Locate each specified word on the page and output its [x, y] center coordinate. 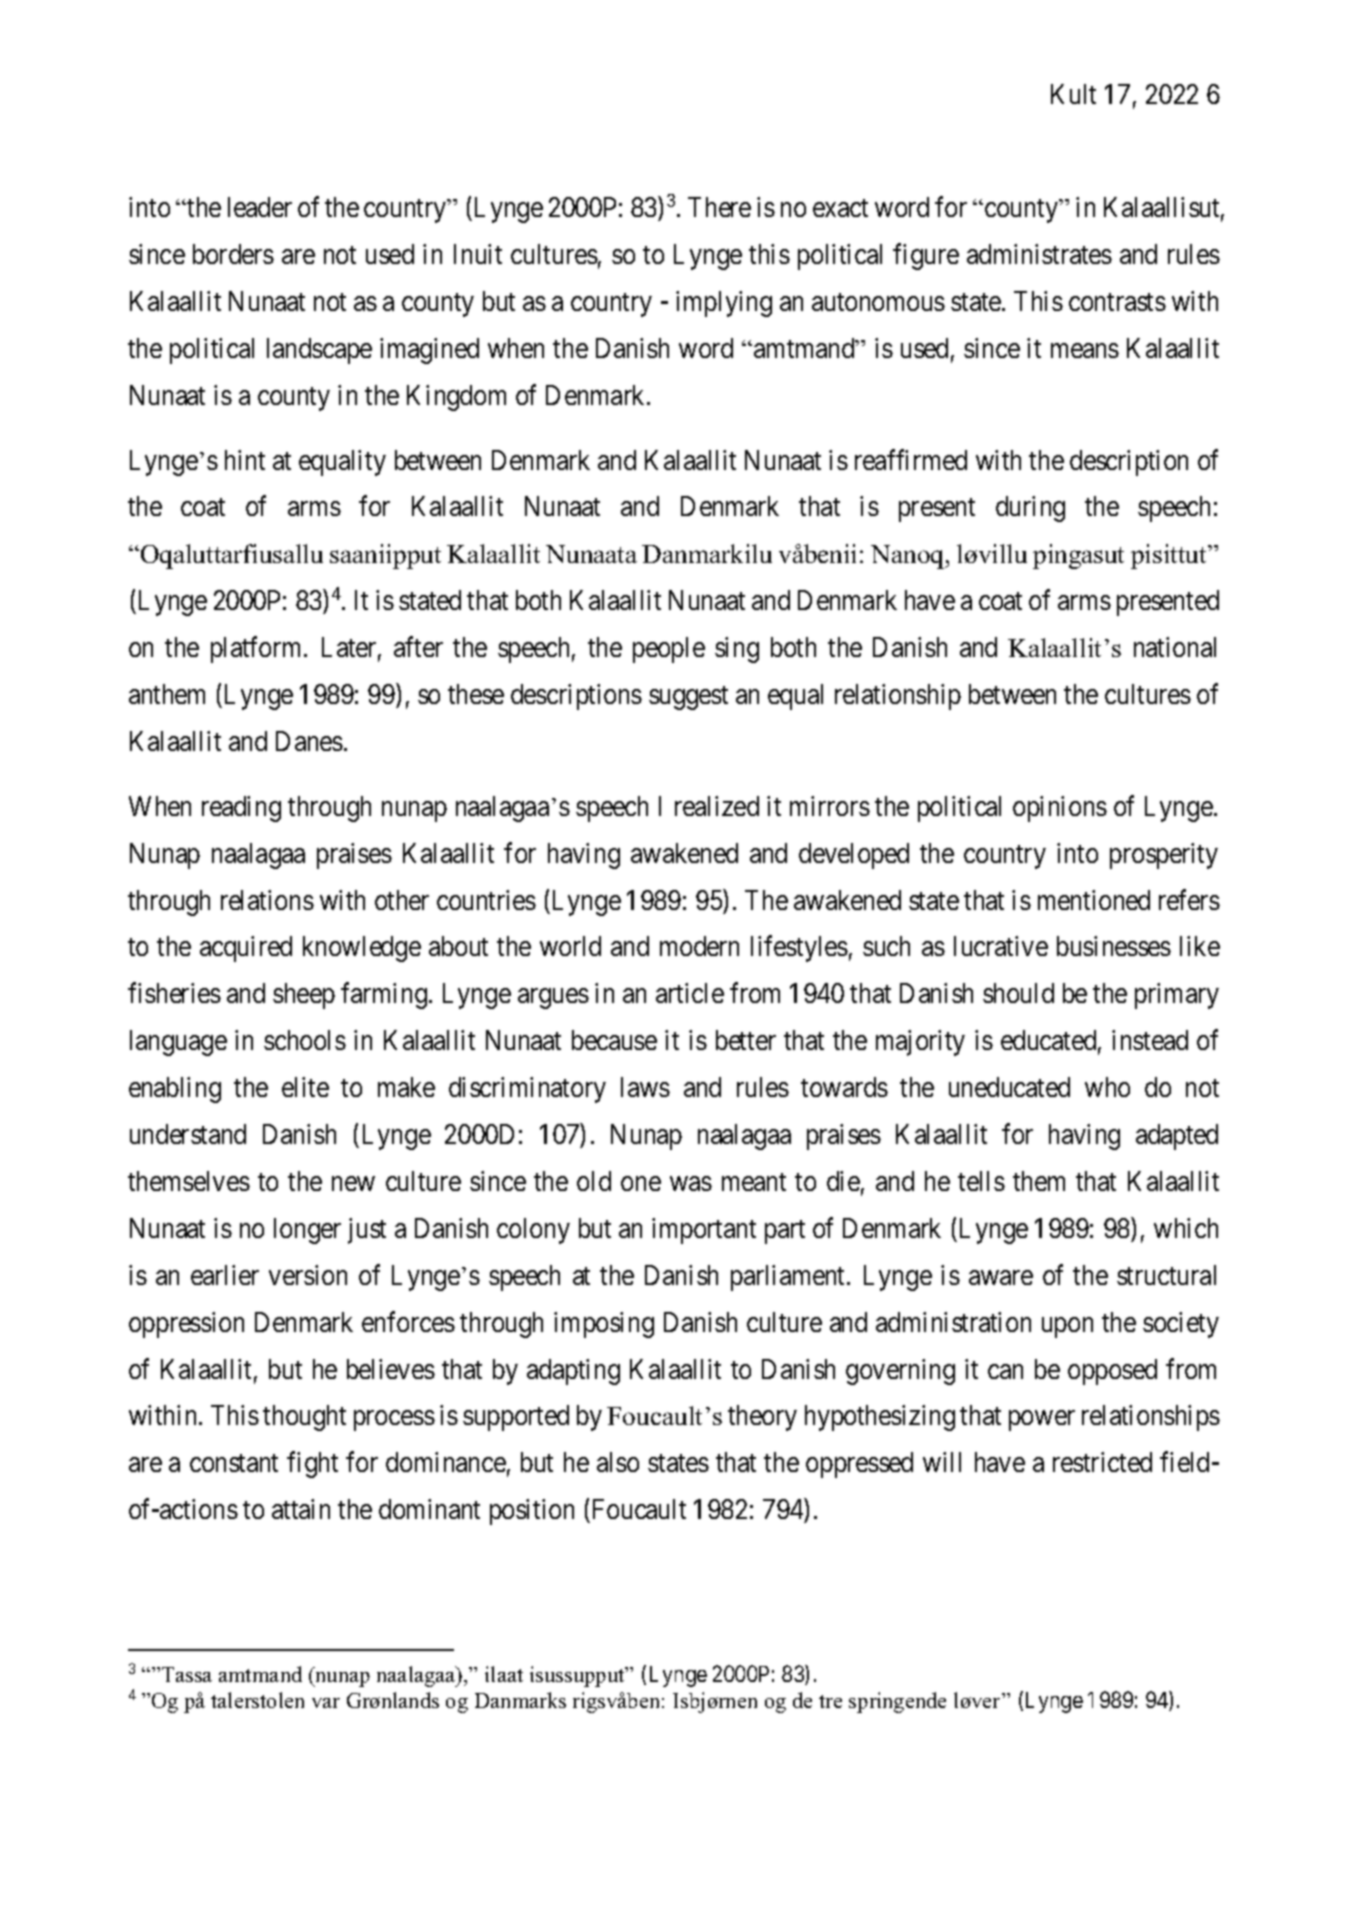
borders [233, 254]
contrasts [1117, 302]
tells [981, 1181]
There [719, 207]
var [326, 1703]
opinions [1060, 809]
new [353, 1184]
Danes [309, 741]
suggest [688, 698]
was [691, 1184]
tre [830, 1701]
